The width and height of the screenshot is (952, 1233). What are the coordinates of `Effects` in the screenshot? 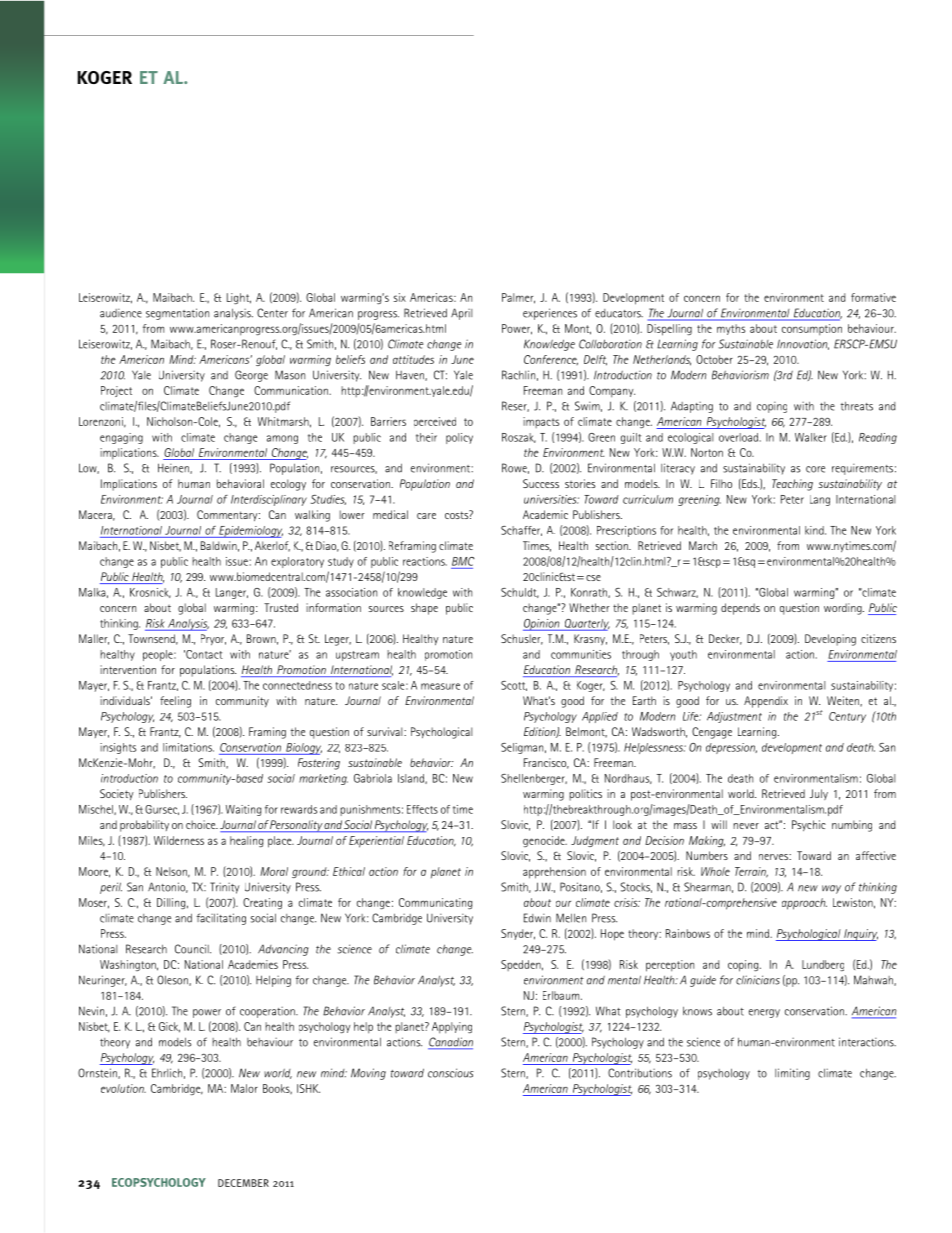 It's located at (422, 809).
